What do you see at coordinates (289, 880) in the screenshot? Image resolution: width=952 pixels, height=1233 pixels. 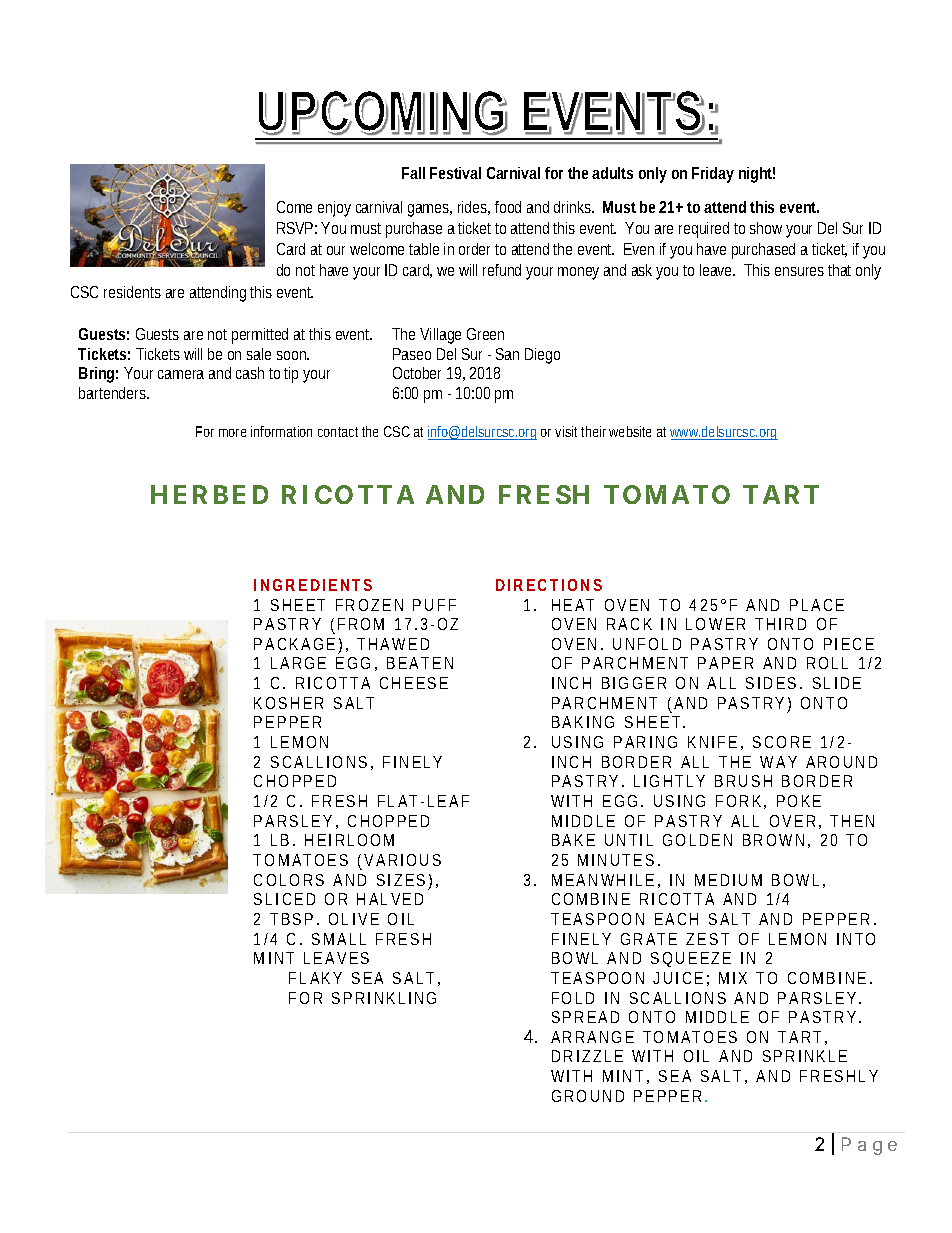 I see `COLORS` at bounding box center [289, 880].
